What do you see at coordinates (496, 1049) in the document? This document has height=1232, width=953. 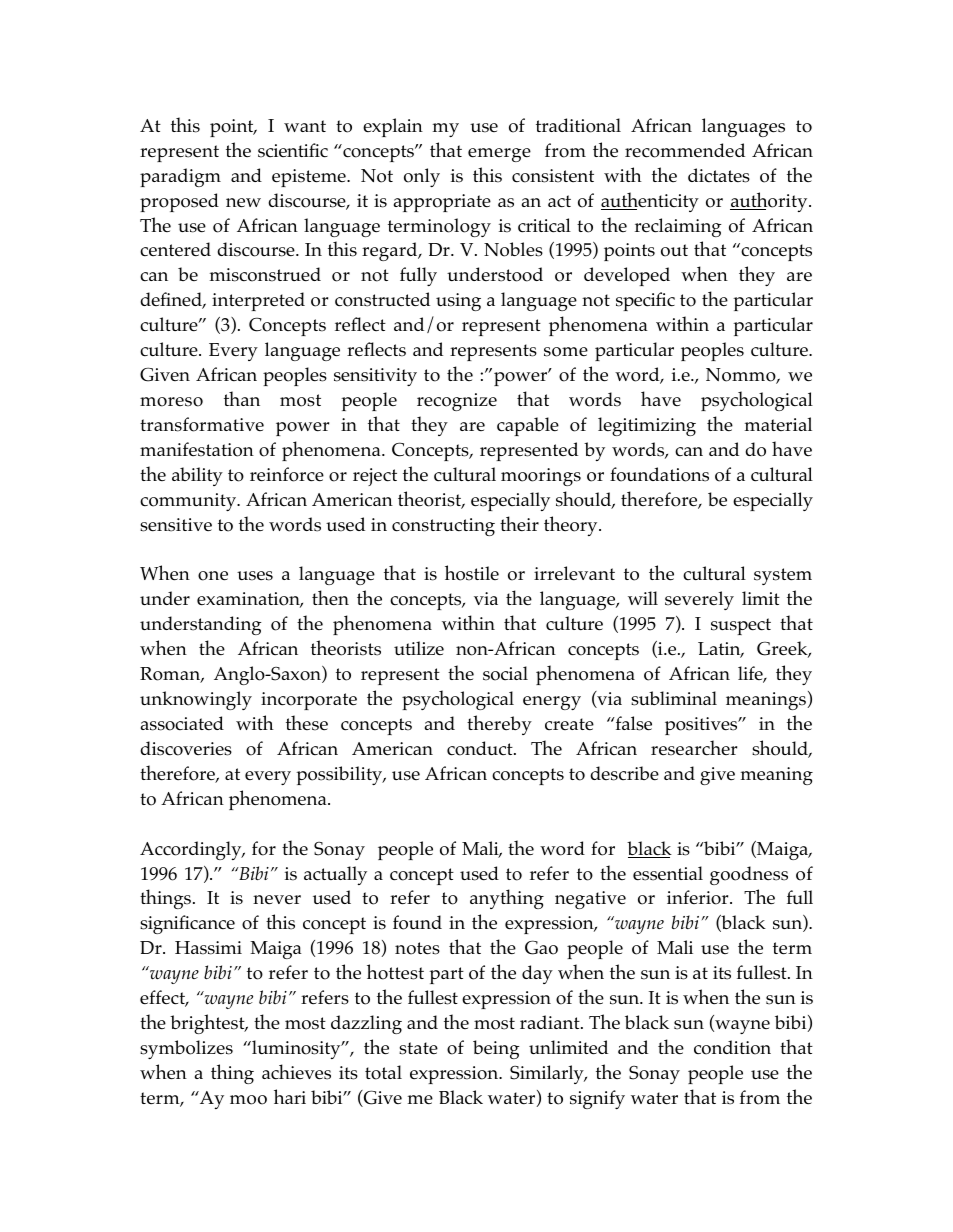 I see `being` at bounding box center [496, 1049].
